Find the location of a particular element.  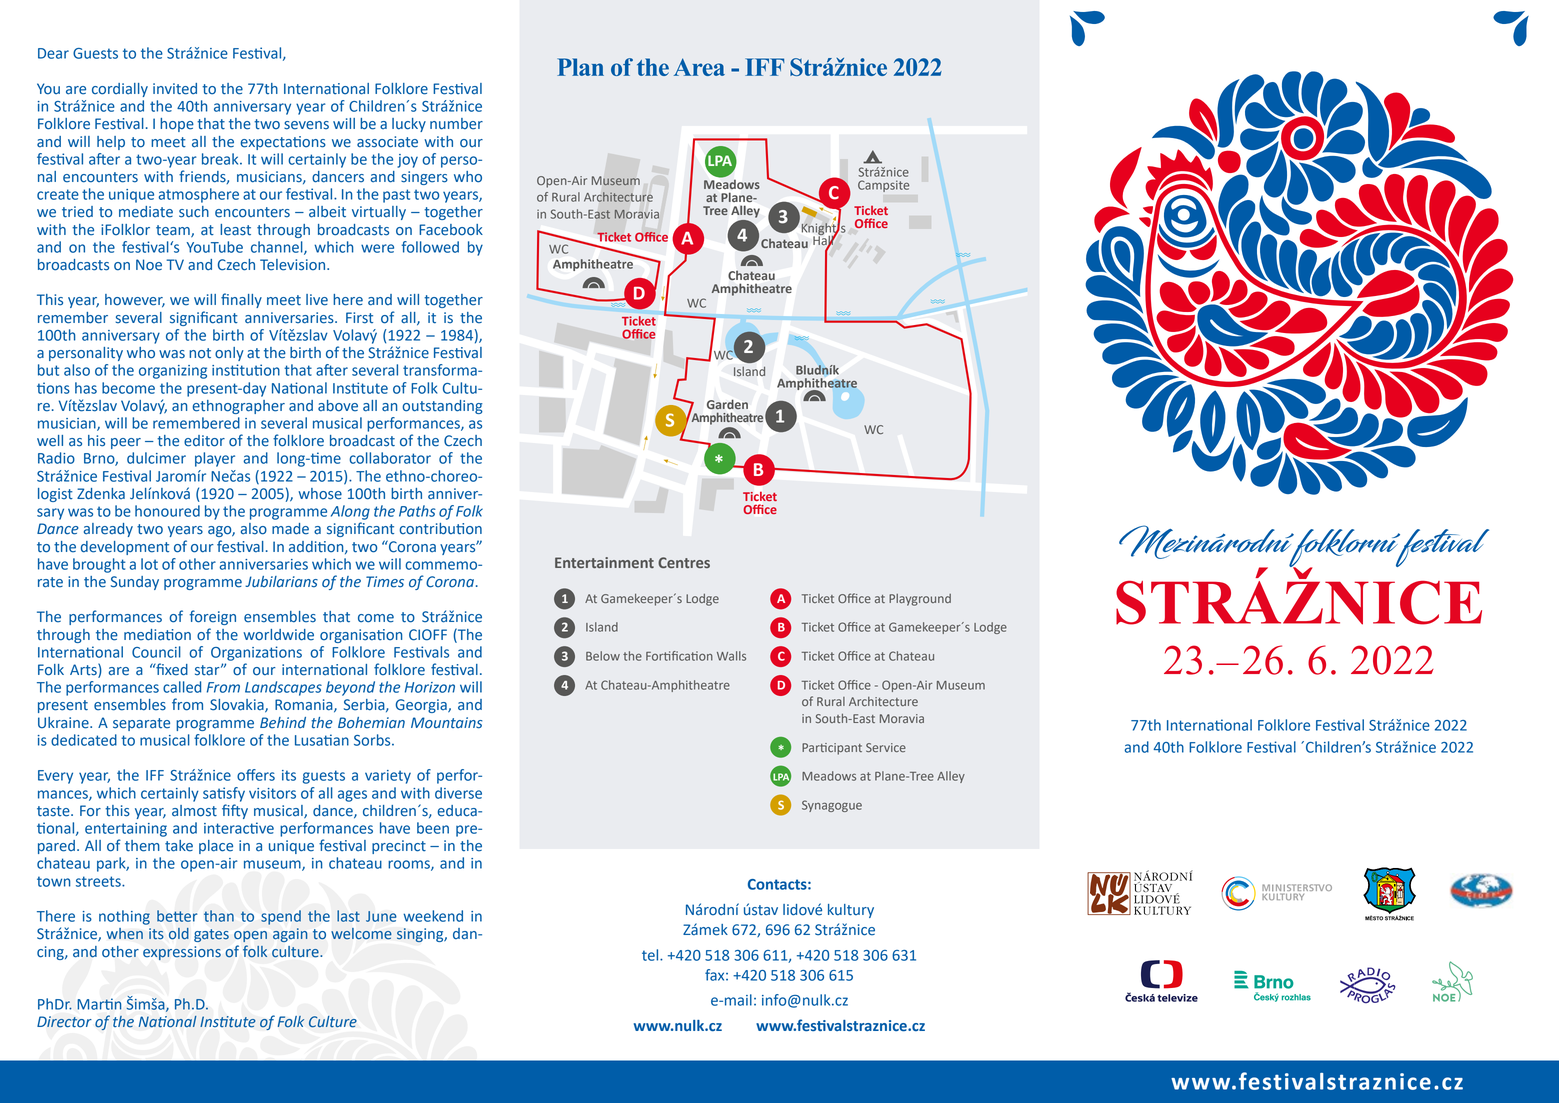

contribution is located at coordinates (440, 529).
